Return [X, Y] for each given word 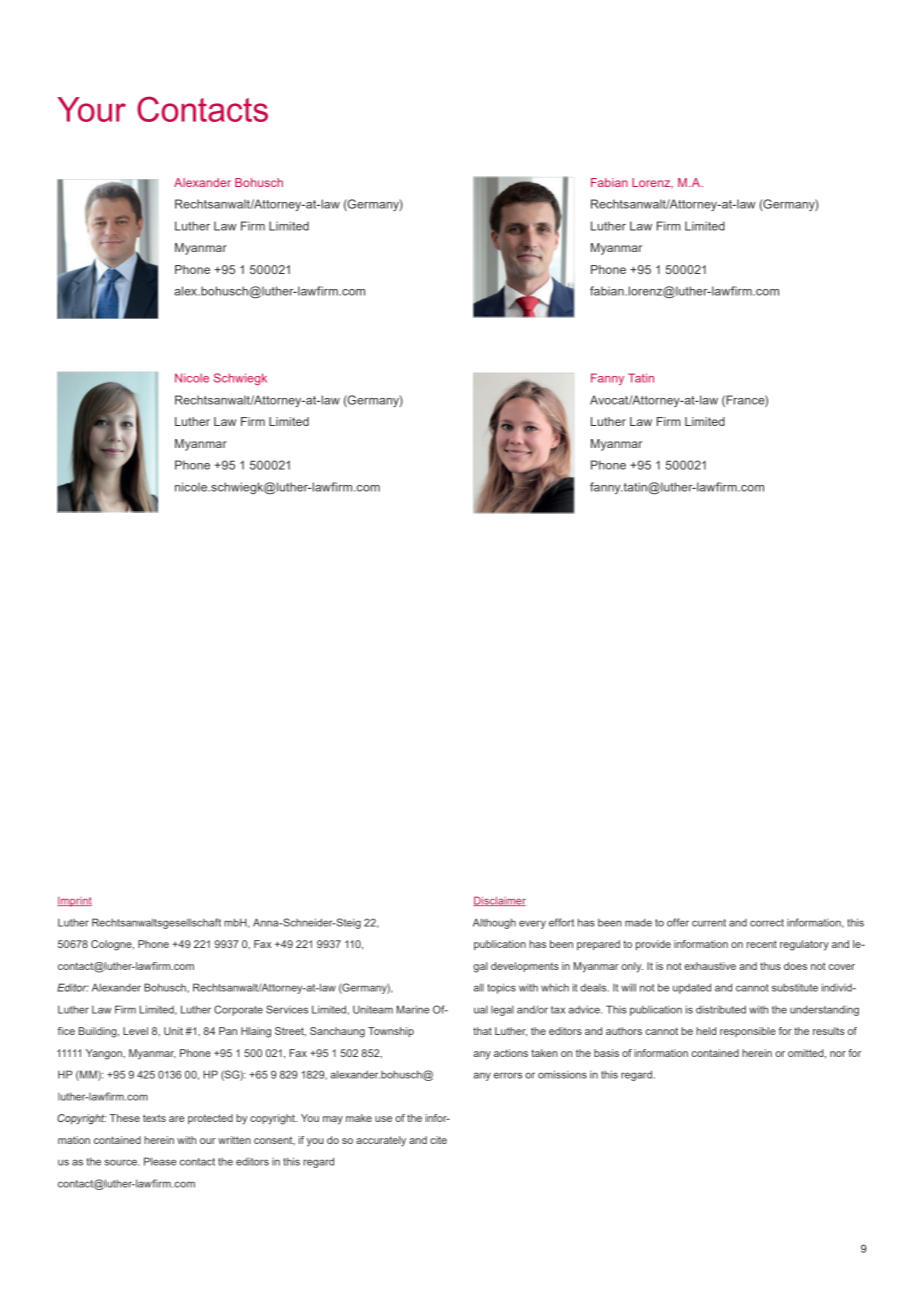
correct [767, 923]
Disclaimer [499, 901]
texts [154, 1118]
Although [494, 923]
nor [838, 1054]
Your [91, 109]
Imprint [74, 902]
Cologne [112, 945]
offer [678, 922]
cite [438, 1140]
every [532, 924]
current [709, 923]
